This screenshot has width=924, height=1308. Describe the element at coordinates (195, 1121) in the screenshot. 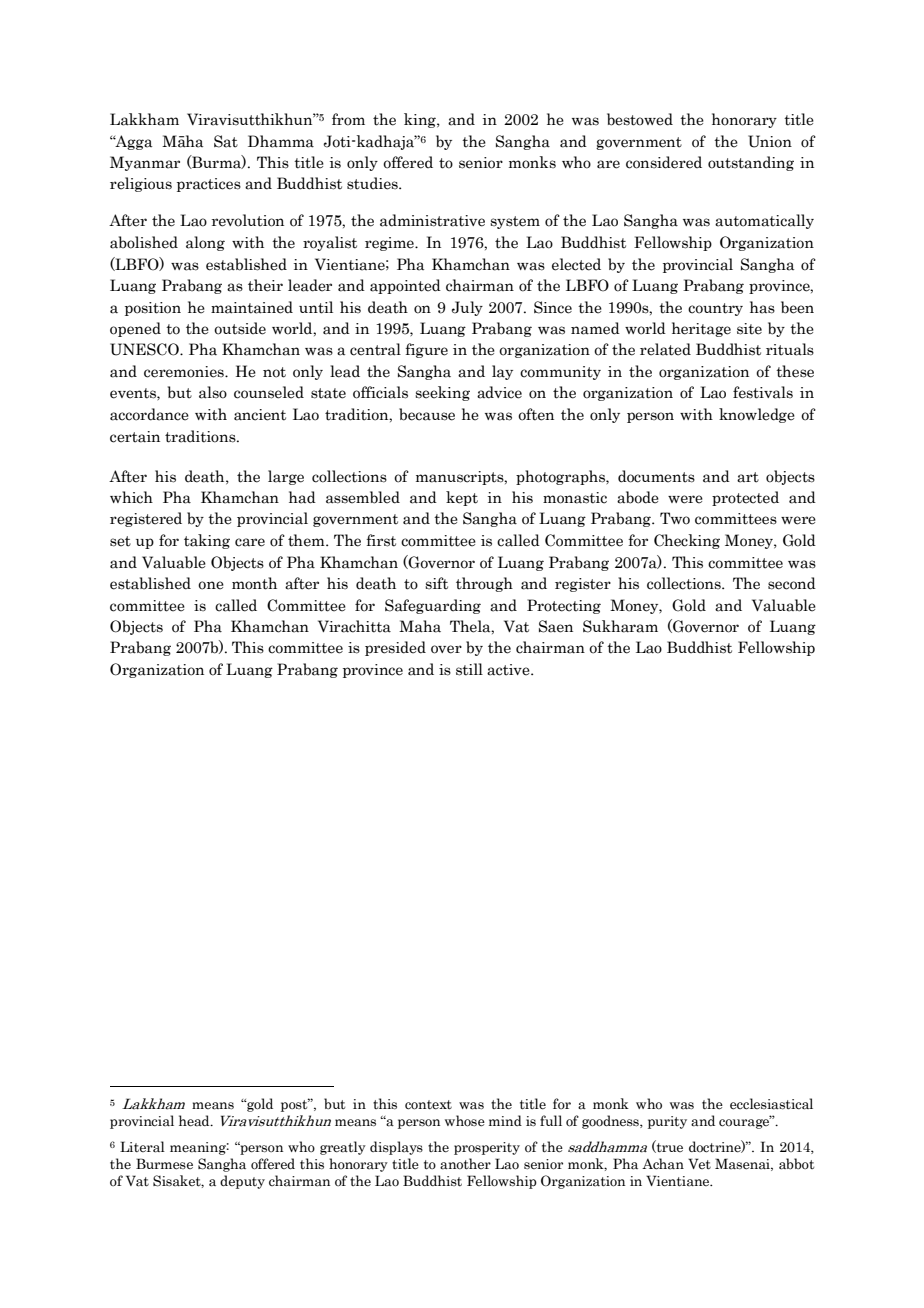

I see `head` at that location.
